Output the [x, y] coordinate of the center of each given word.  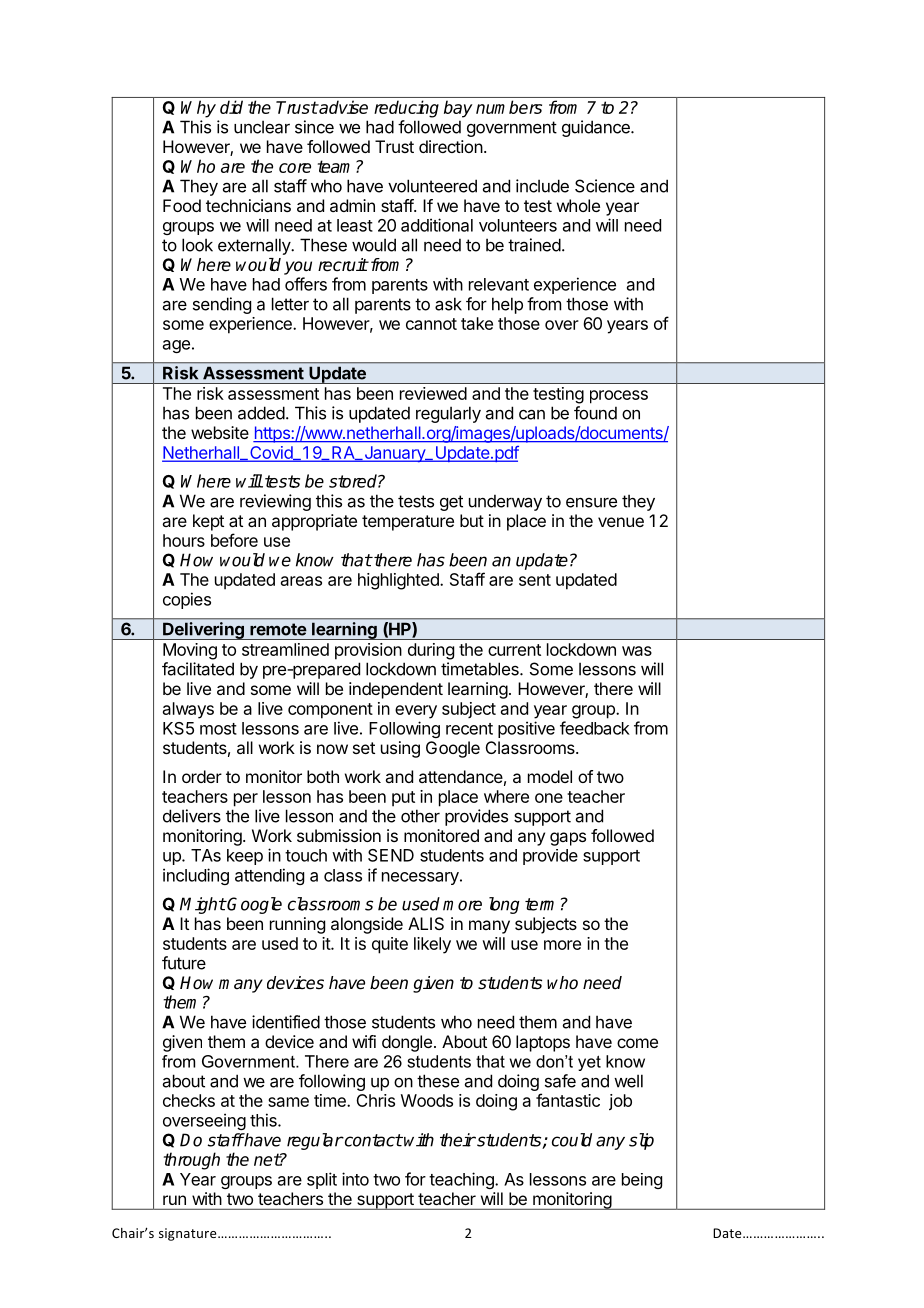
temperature [408, 523]
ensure [591, 503]
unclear [262, 127]
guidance [597, 128]
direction [451, 146]
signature [189, 1234]
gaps [568, 839]
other [420, 816]
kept [208, 522]
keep [245, 857]
